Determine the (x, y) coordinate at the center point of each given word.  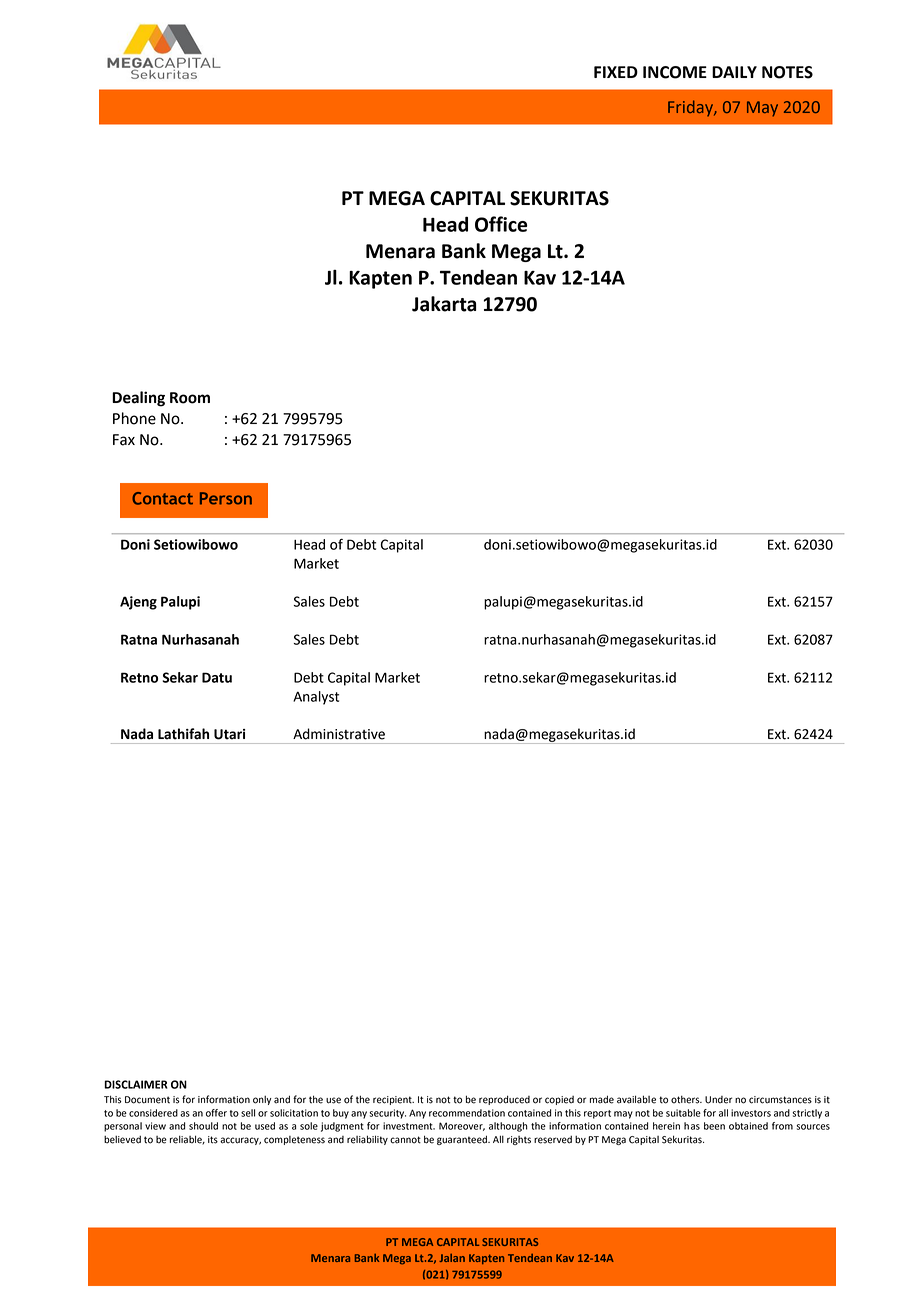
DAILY (734, 72)
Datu (217, 677)
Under (718, 1100)
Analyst (316, 698)
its (213, 1140)
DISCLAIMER (136, 1084)
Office (501, 224)
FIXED (616, 72)
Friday (691, 108)
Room (190, 398)
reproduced (504, 1100)
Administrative (339, 734)
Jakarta (444, 304)
